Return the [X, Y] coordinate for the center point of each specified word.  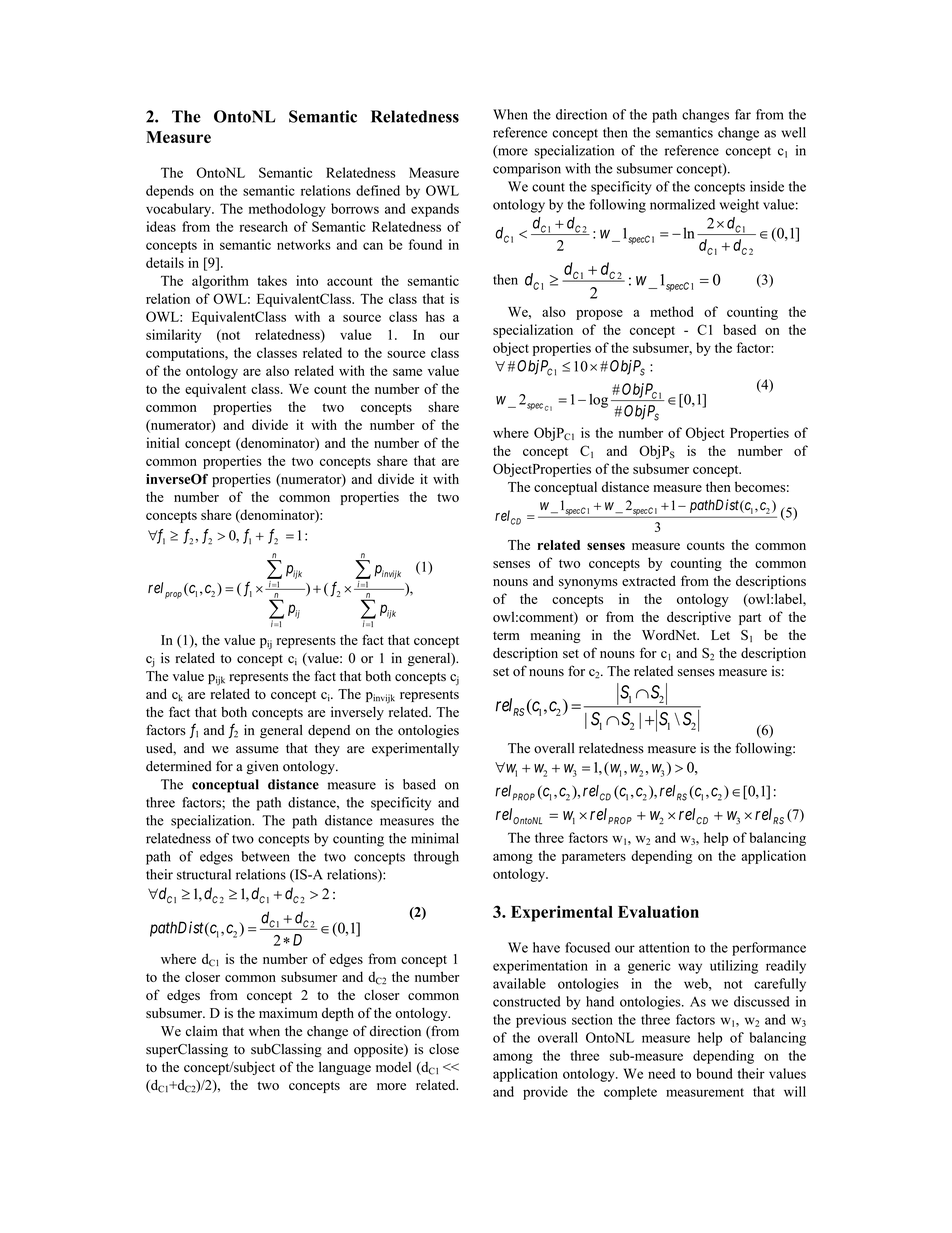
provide [545, 1093]
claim [202, 1030]
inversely [357, 713]
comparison [527, 170]
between [265, 856]
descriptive [699, 618]
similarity [173, 336]
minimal [435, 838]
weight [739, 206]
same [407, 372]
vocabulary [179, 210]
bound [714, 1073]
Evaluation [658, 911]
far [743, 114]
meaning [556, 636]
